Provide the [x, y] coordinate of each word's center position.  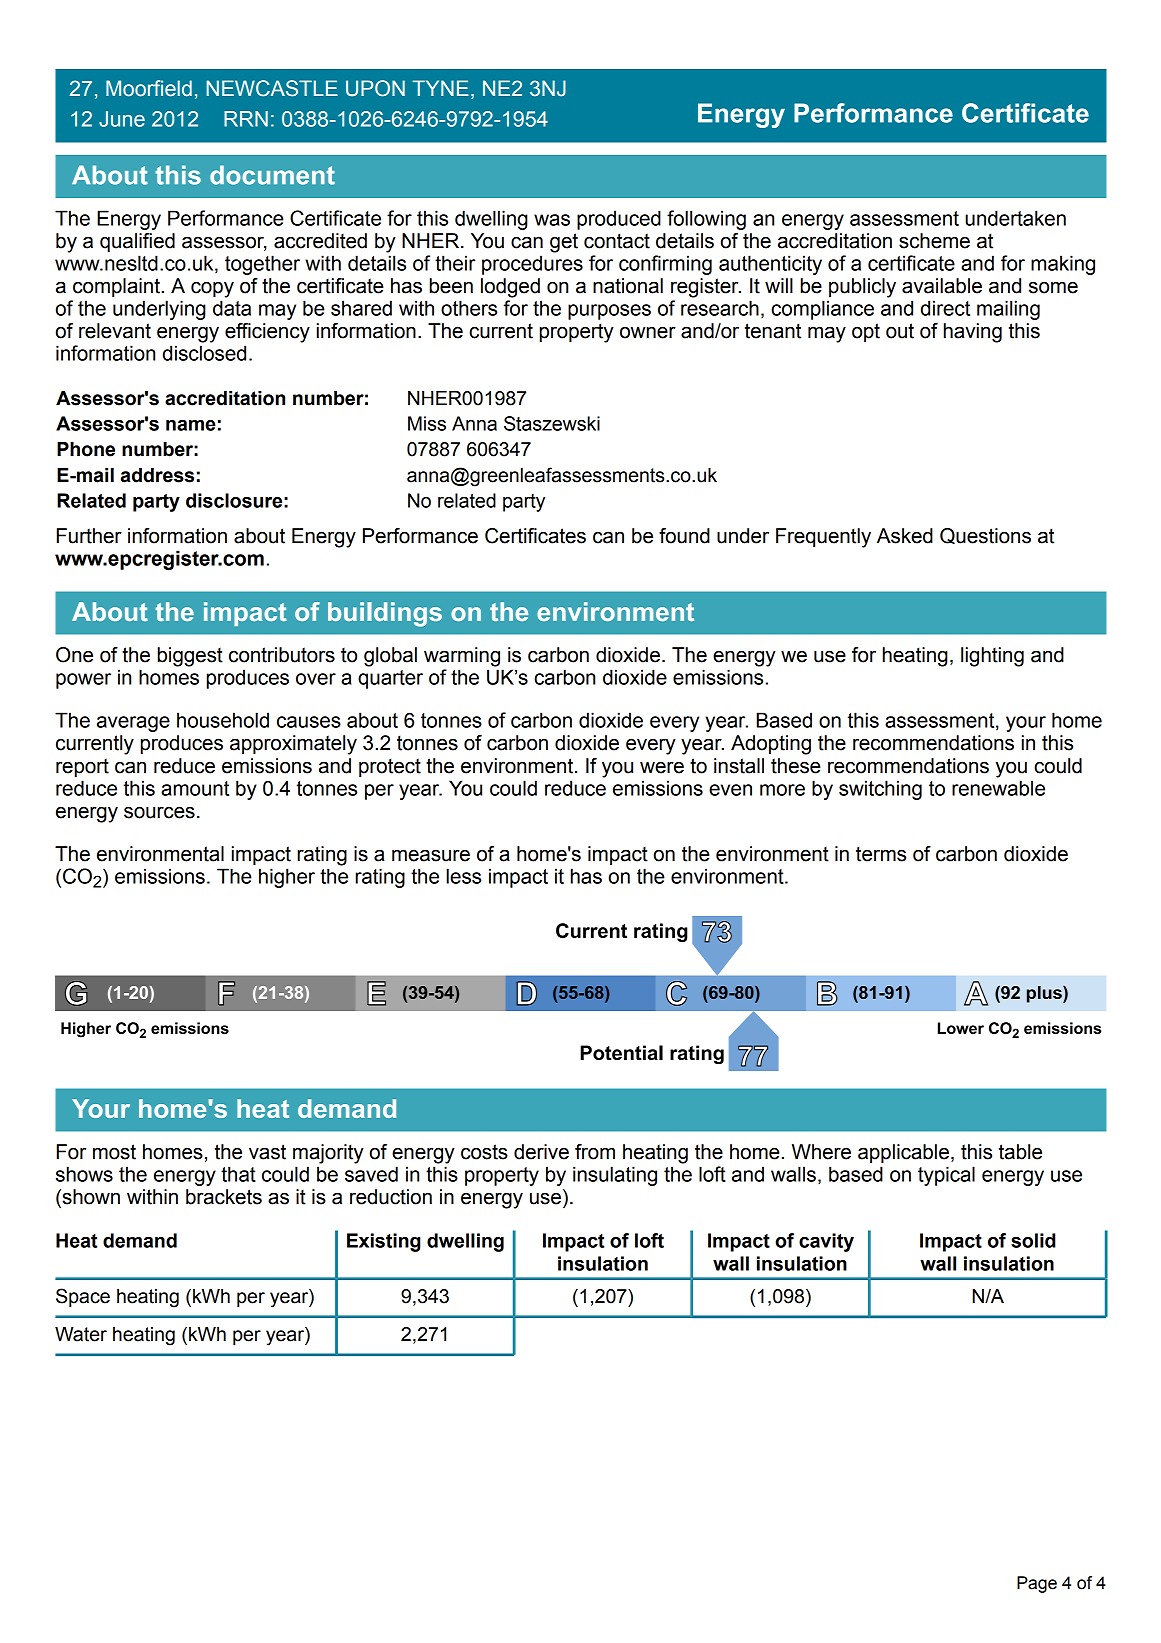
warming [462, 657]
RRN [246, 119]
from [595, 1152]
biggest [190, 657]
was [552, 220]
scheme [934, 241]
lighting [992, 657]
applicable [903, 1153]
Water [81, 1334]
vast [267, 1152]
